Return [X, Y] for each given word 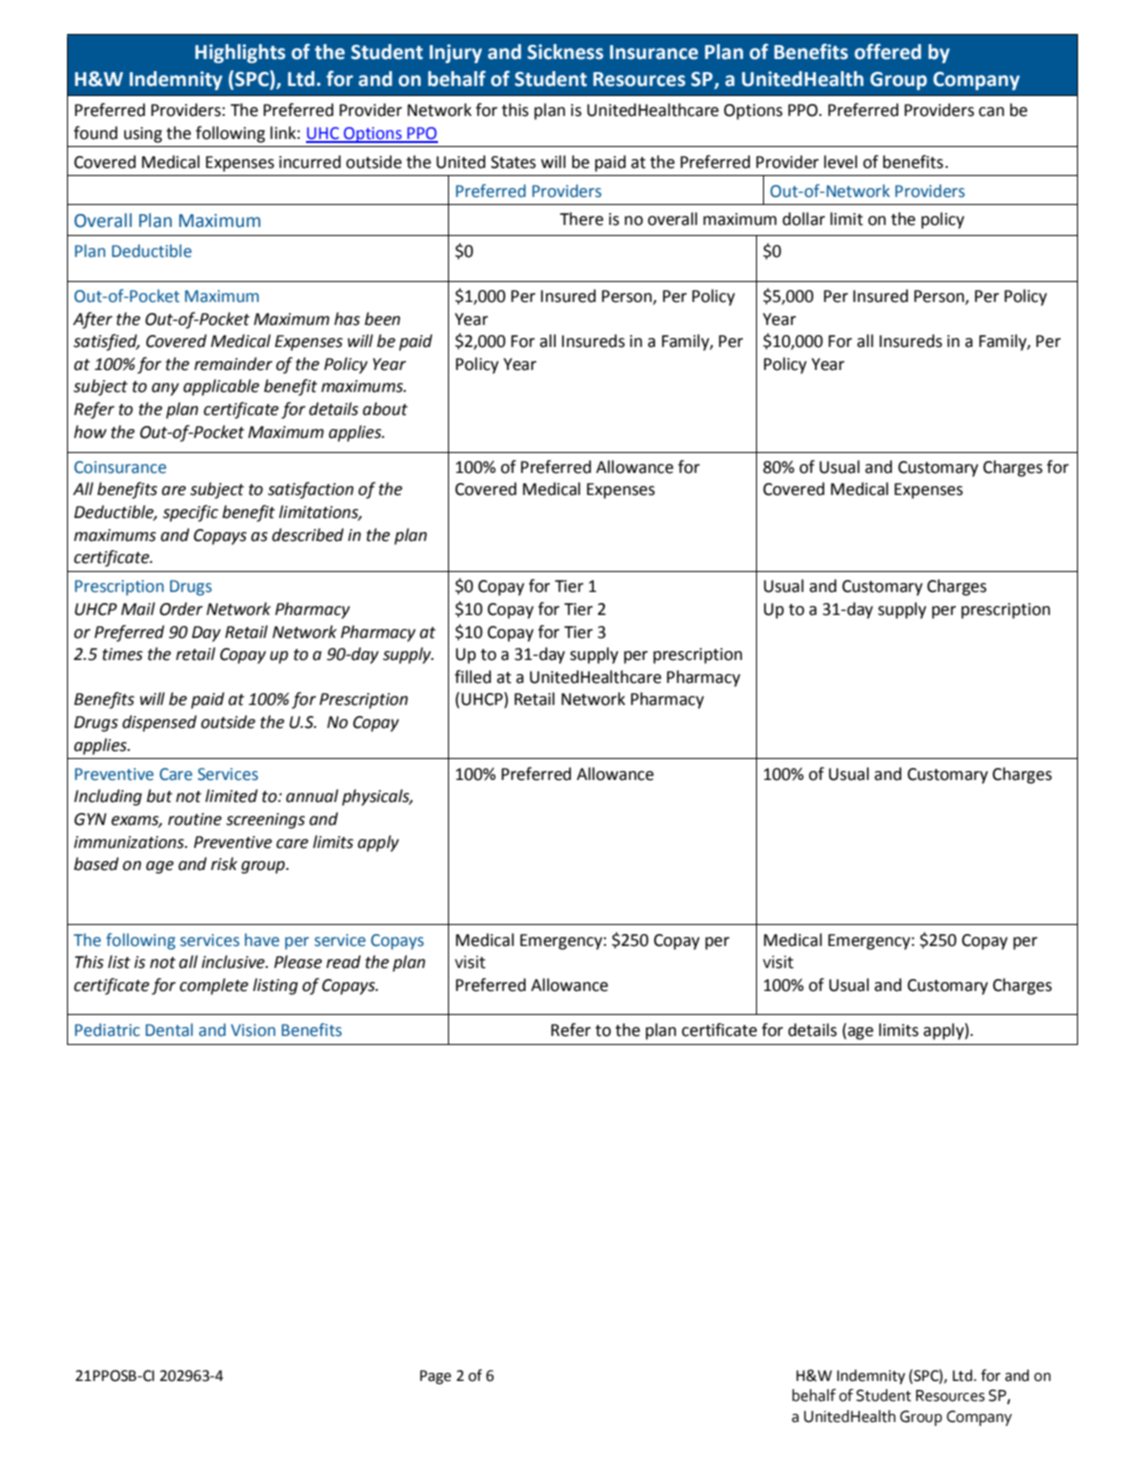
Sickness [565, 52]
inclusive [234, 962]
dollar [803, 219]
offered [887, 51]
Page [435, 1377]
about [385, 409]
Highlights [240, 53]
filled [473, 677]
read [343, 962]
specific [190, 513]
